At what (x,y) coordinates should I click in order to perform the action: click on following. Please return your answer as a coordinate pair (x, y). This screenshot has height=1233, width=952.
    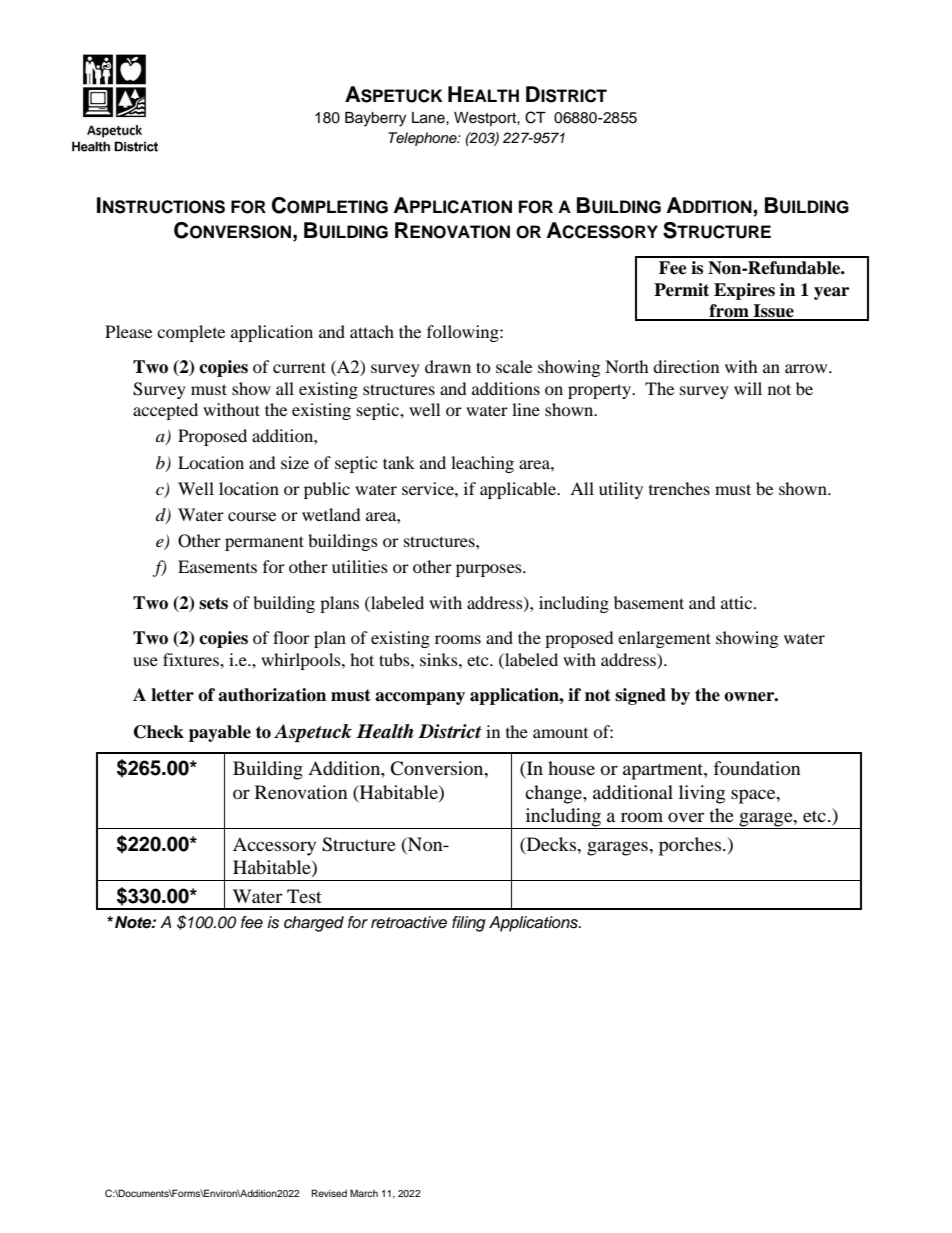
    Looking at the image, I should click on (464, 333).
